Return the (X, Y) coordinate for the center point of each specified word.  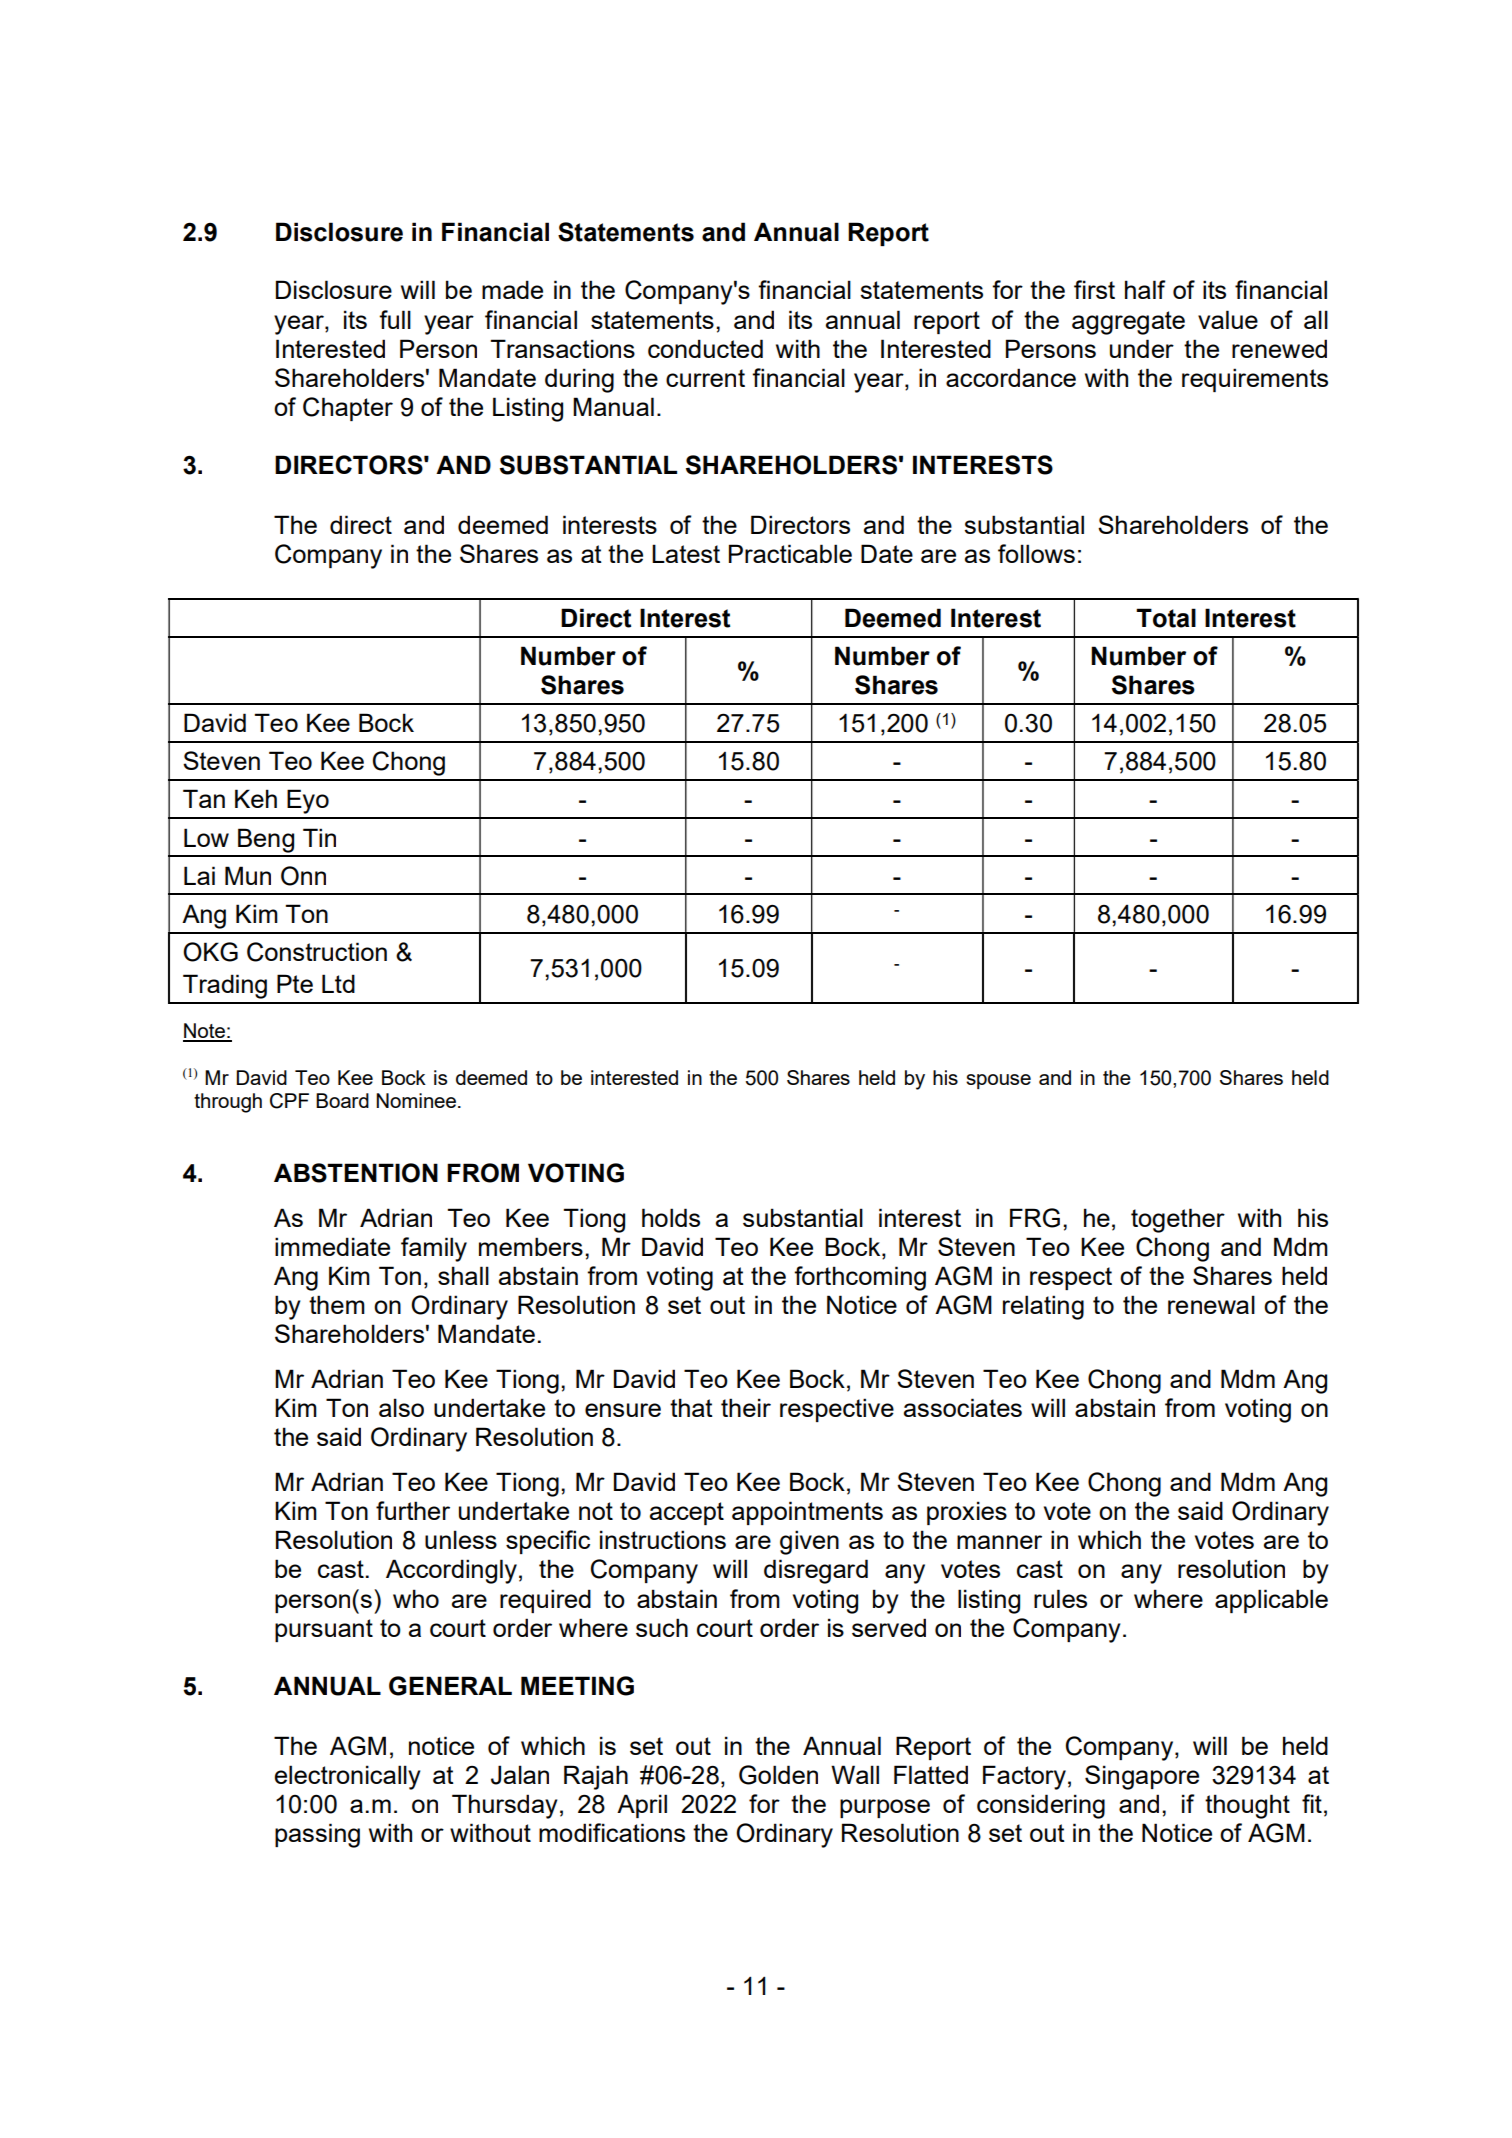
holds (671, 1217)
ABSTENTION (356, 1173)
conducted (705, 348)
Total (1166, 618)
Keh (256, 798)
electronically (348, 1777)
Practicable (790, 553)
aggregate (1128, 323)
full (395, 319)
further (413, 1510)
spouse (998, 1081)
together (1178, 1220)
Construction (317, 952)
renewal (1211, 1304)
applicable (1271, 1601)
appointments (807, 1513)
